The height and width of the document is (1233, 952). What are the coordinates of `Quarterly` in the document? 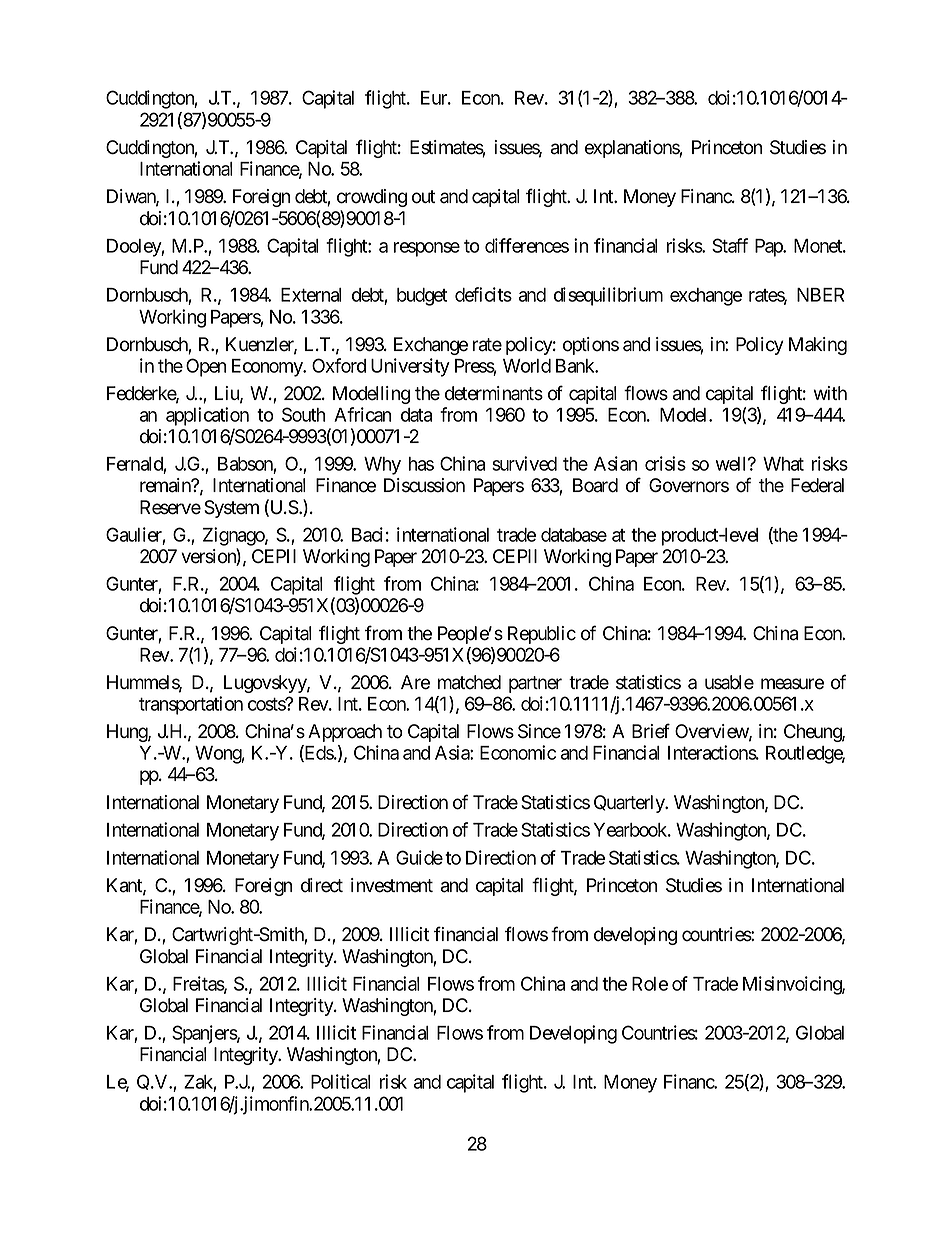 It's located at (630, 804).
